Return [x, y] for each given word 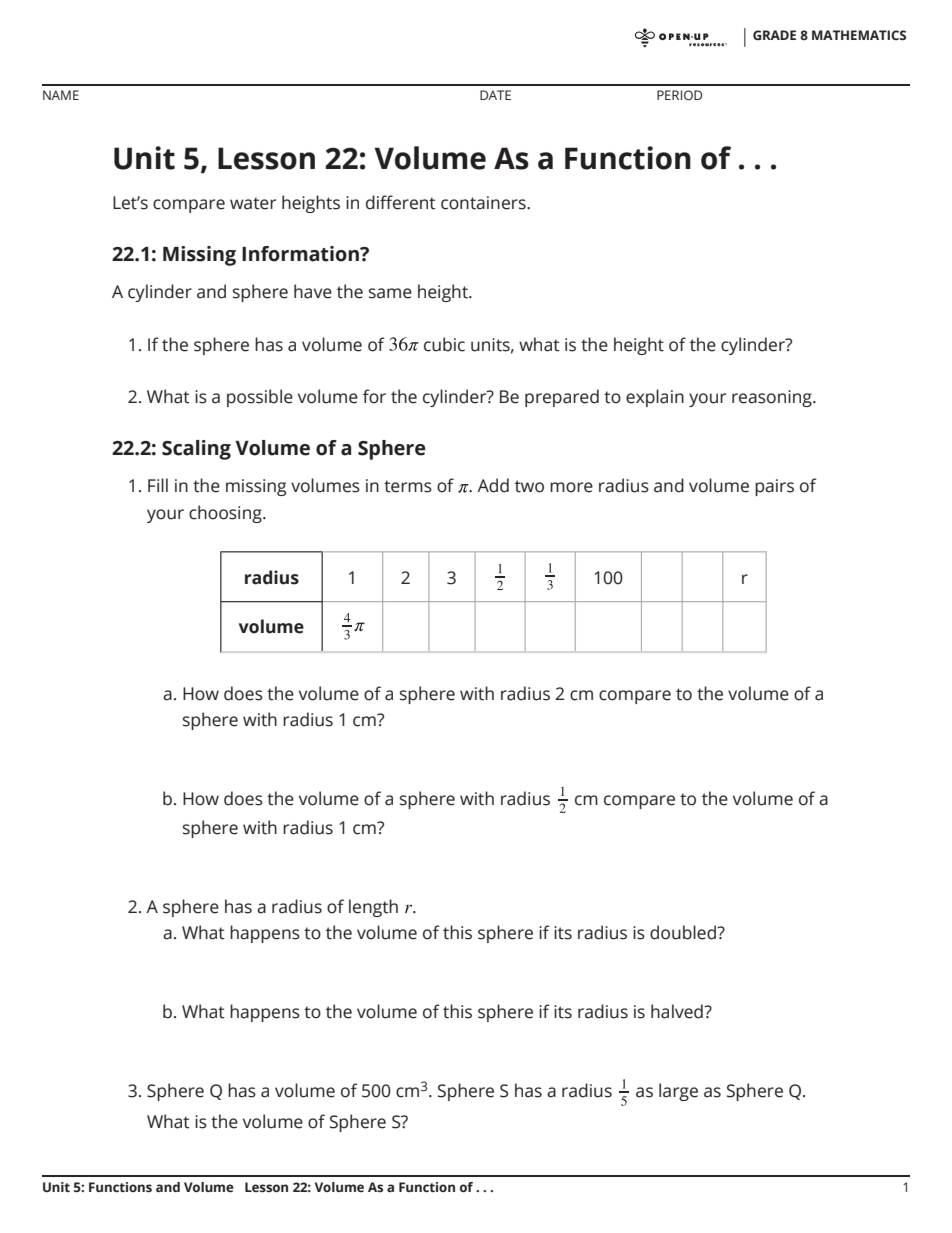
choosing [226, 514]
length [373, 908]
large [678, 1092]
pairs [774, 487]
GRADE [774, 35]
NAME [61, 95]
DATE [495, 95]
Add [493, 485]
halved [678, 1011]
